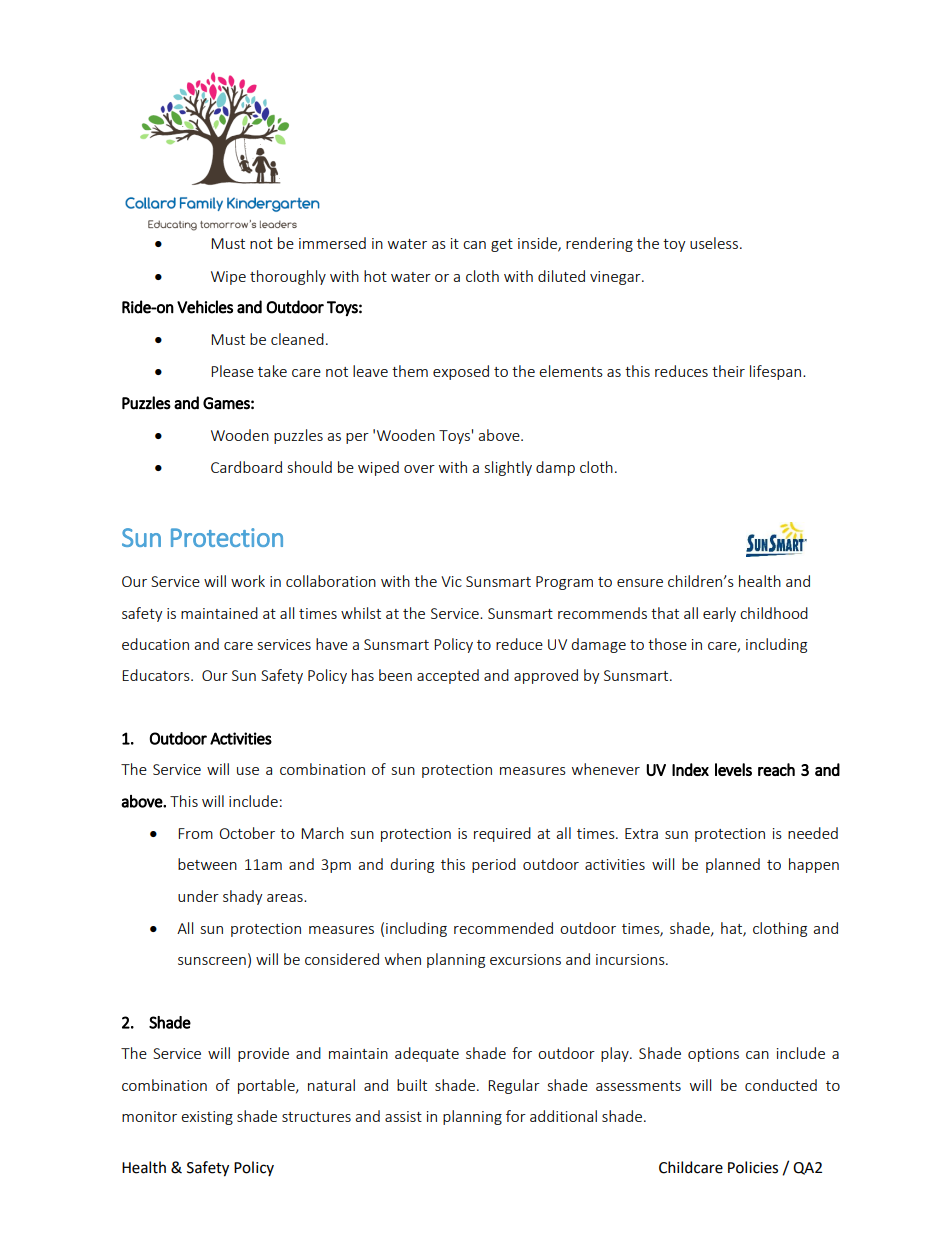  Describe the element at coordinates (207, 1118) in the page. I see `existing` at that location.
